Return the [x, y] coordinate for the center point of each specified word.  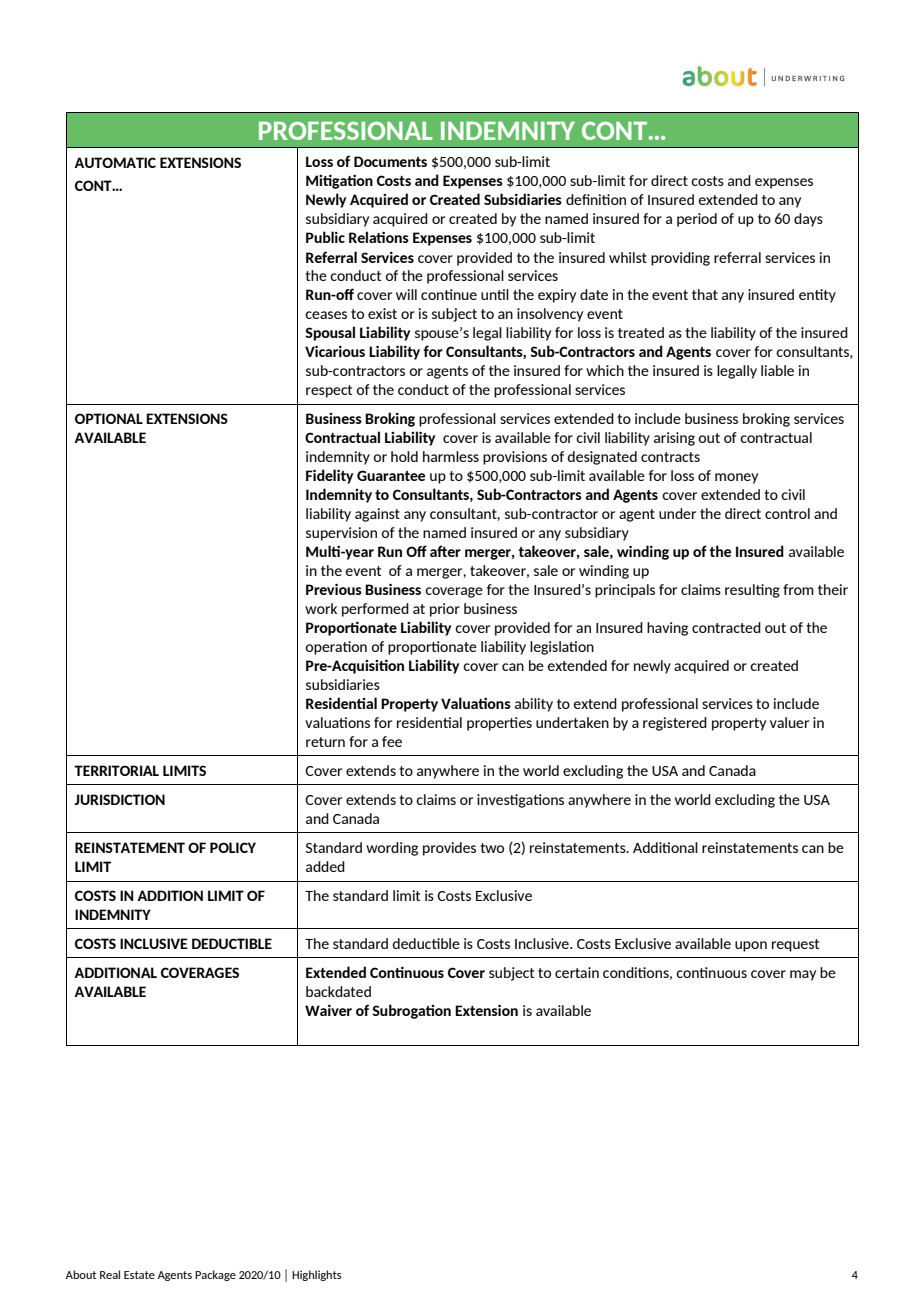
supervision [341, 534]
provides [449, 849]
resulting [752, 591]
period [697, 220]
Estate [139, 1275]
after [445, 551]
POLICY [233, 847]
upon [751, 946]
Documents [390, 161]
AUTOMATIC [115, 162]
